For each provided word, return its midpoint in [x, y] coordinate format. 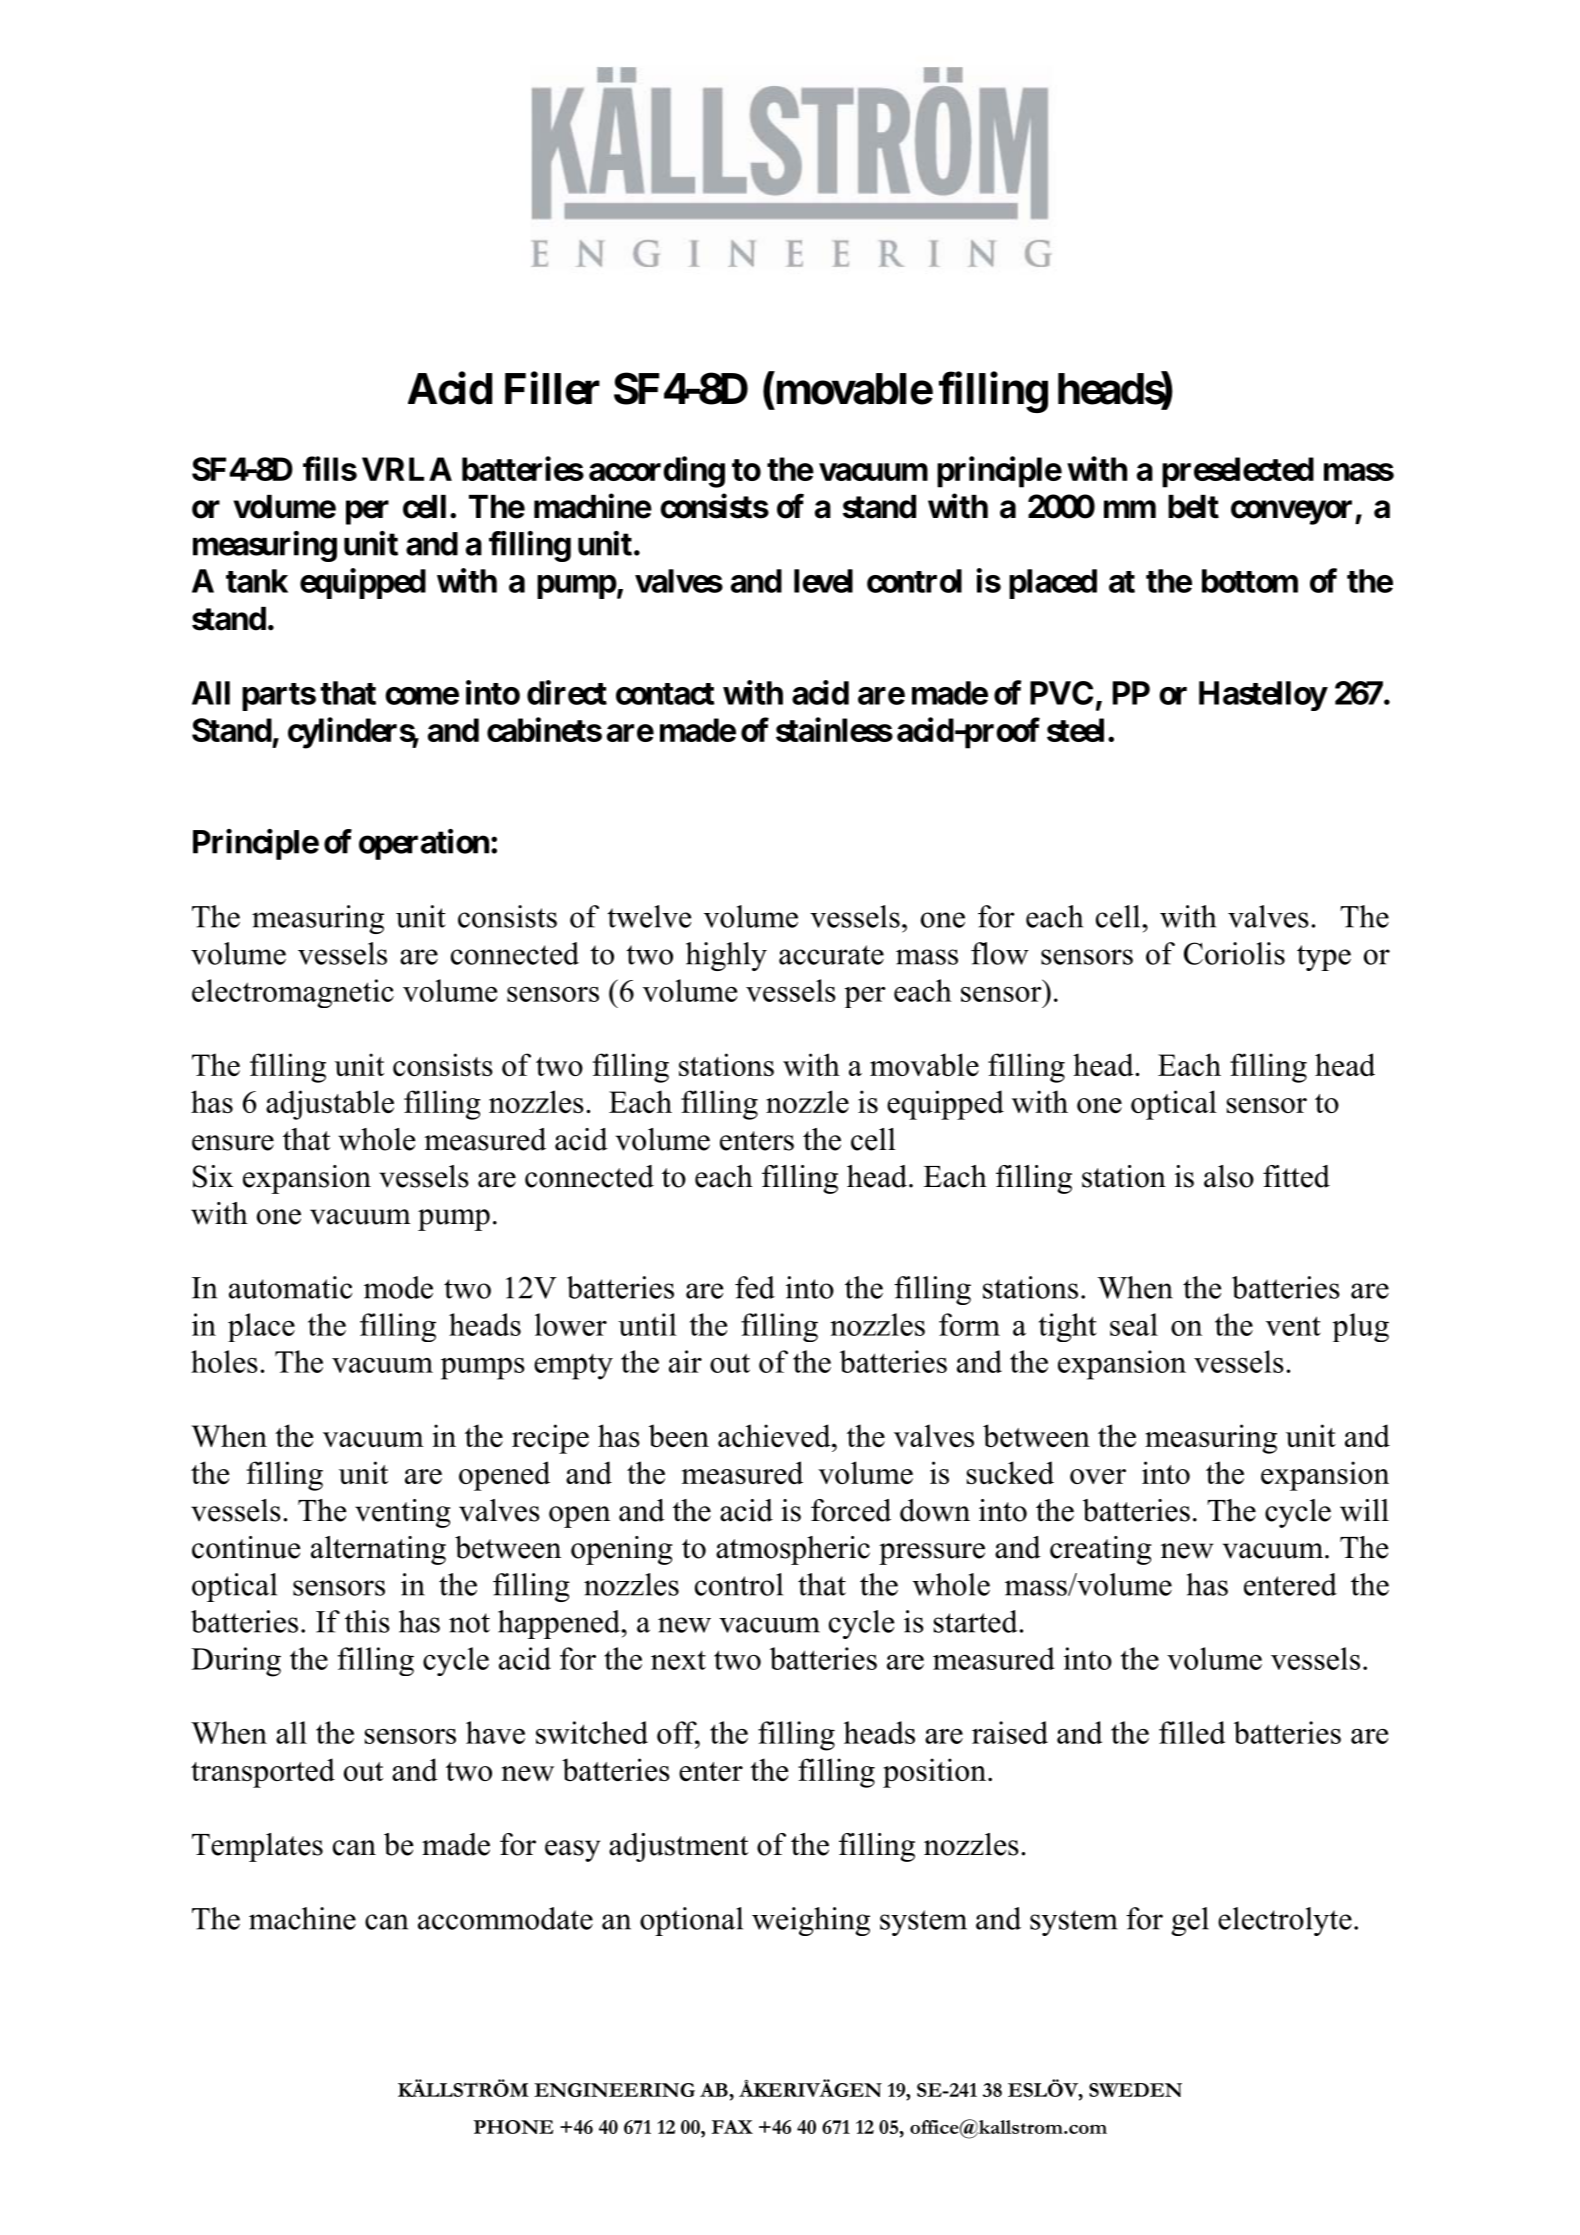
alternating [378, 1550]
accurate [831, 955]
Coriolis [1234, 953]
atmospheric [793, 1550]
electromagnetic [293, 993]
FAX [732, 2127]
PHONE [513, 2127]
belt [1193, 507]
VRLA [407, 469]
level [823, 581]
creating [1101, 1550]
